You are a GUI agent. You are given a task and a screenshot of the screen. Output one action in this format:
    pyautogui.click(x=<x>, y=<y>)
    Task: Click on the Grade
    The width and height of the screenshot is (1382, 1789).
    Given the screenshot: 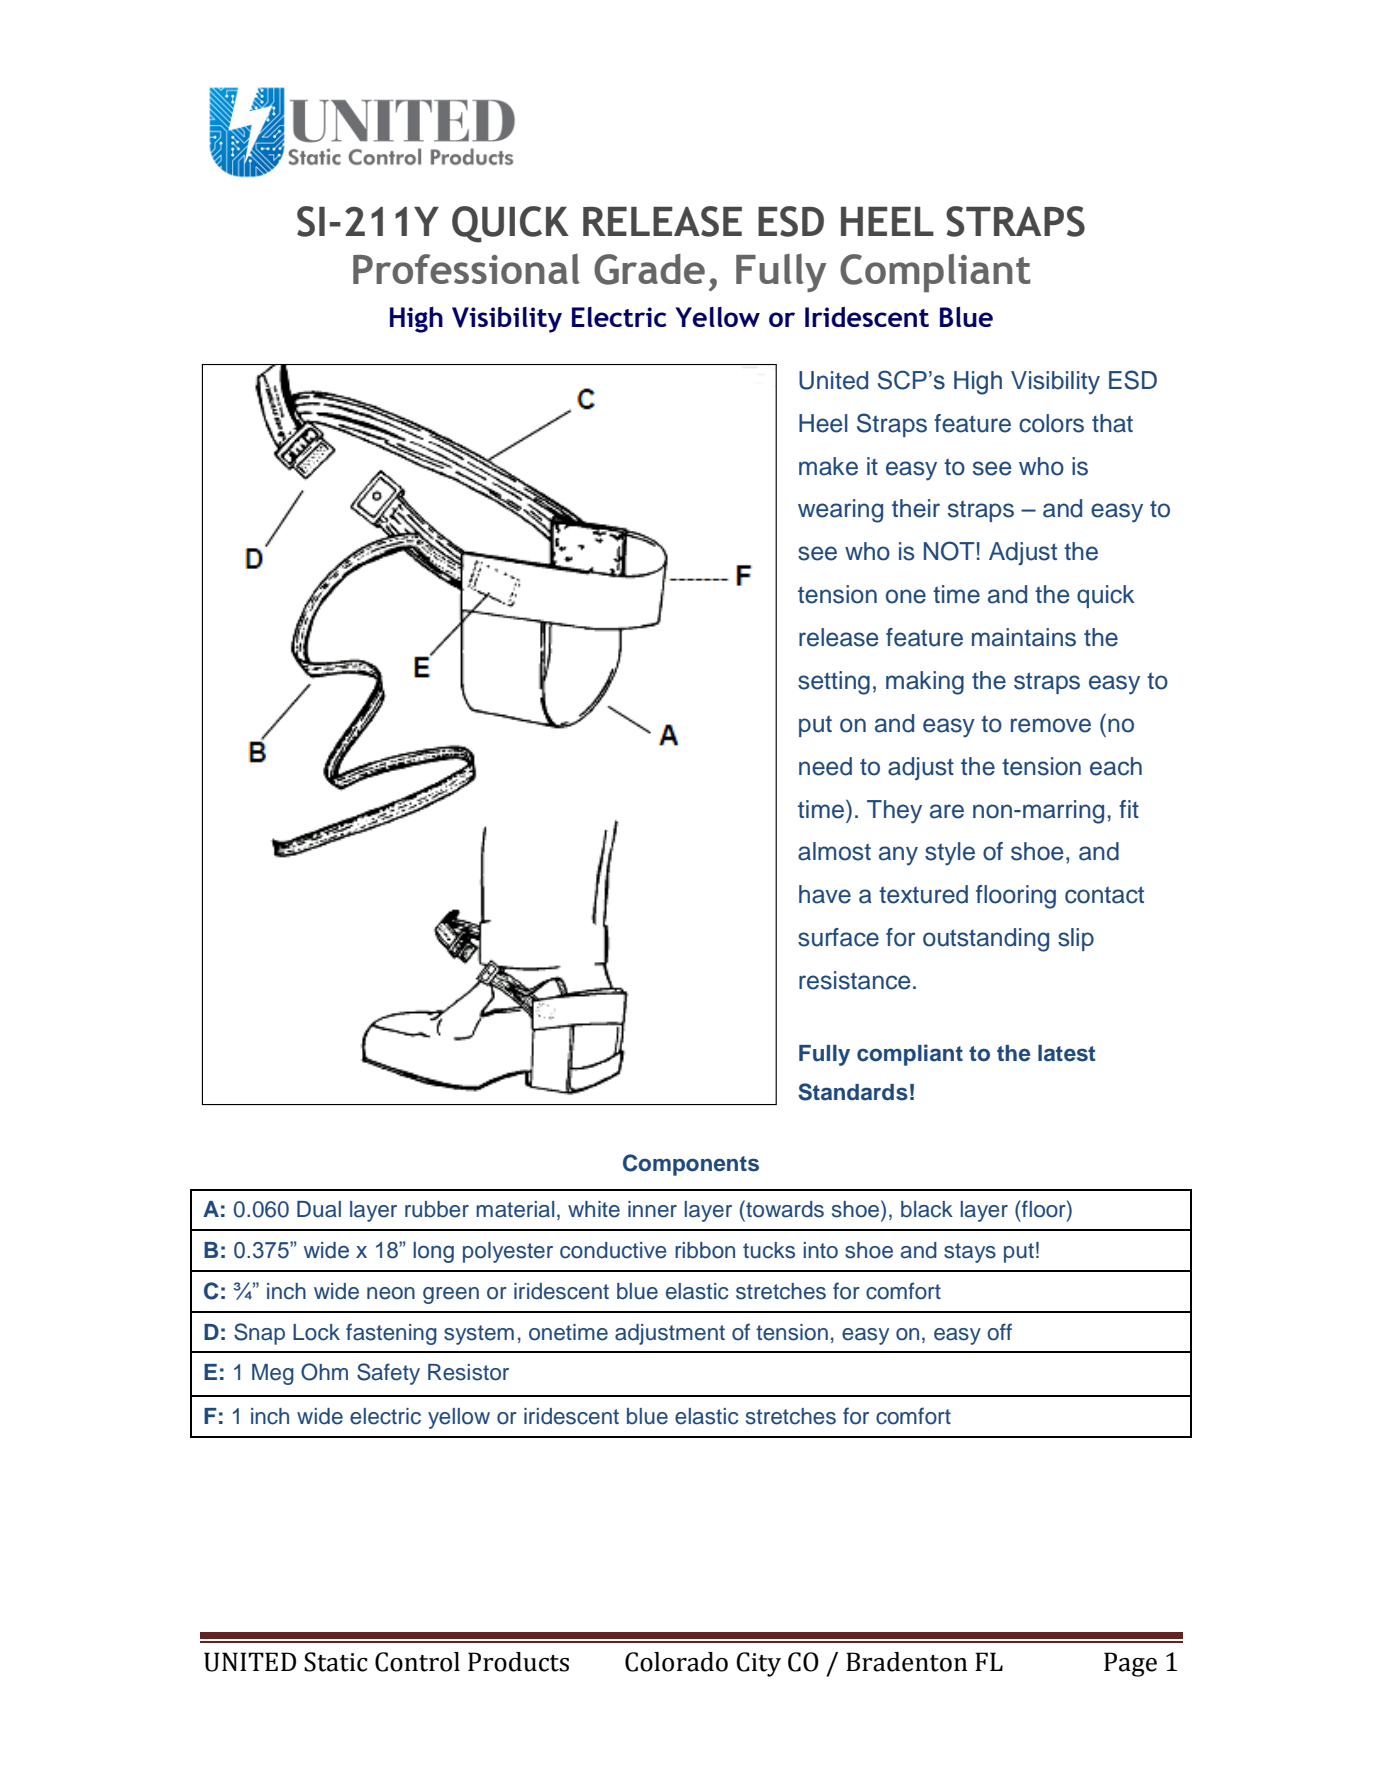 What is the action you would take?
    pyautogui.click(x=649, y=269)
